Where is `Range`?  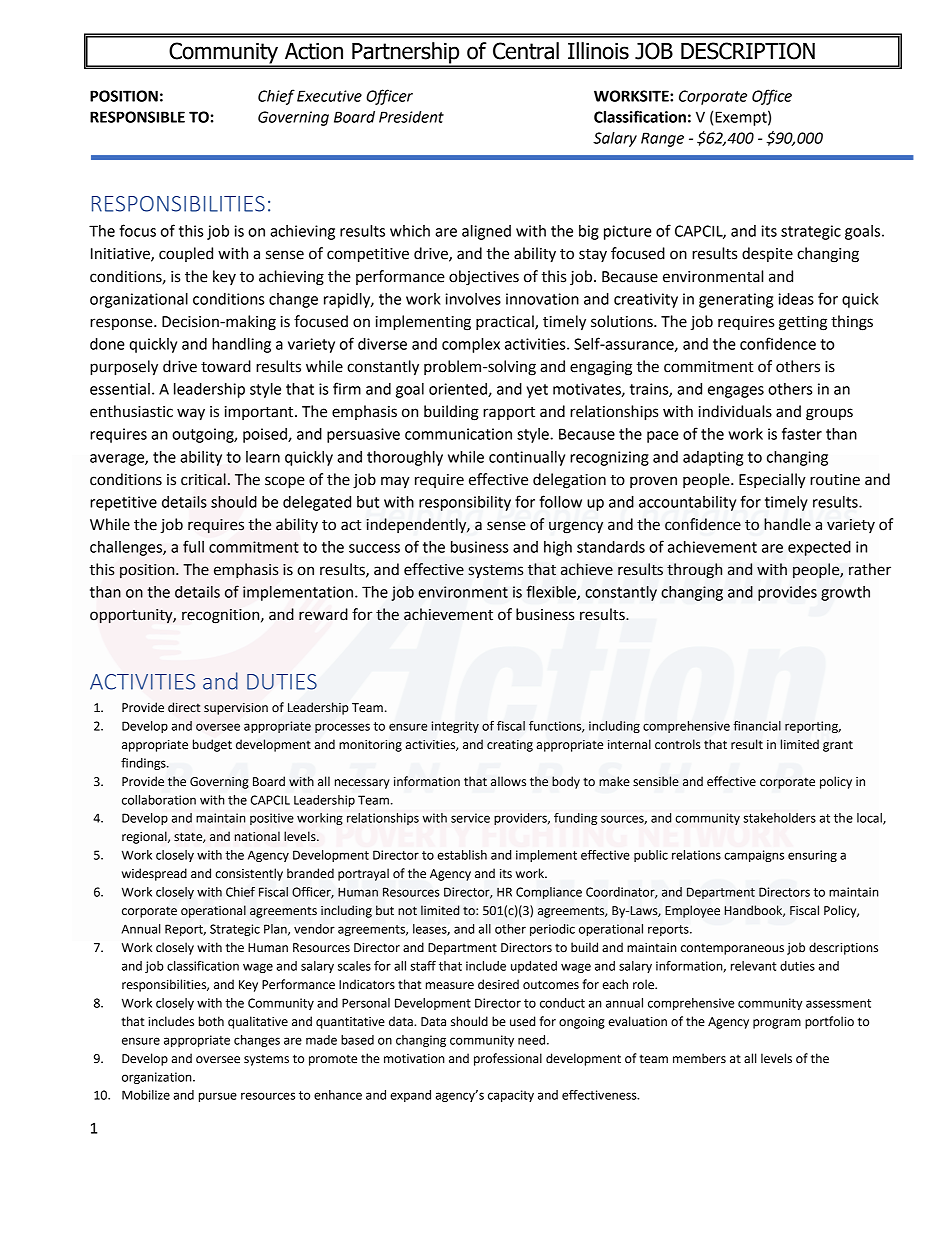
Range is located at coordinates (662, 139).
